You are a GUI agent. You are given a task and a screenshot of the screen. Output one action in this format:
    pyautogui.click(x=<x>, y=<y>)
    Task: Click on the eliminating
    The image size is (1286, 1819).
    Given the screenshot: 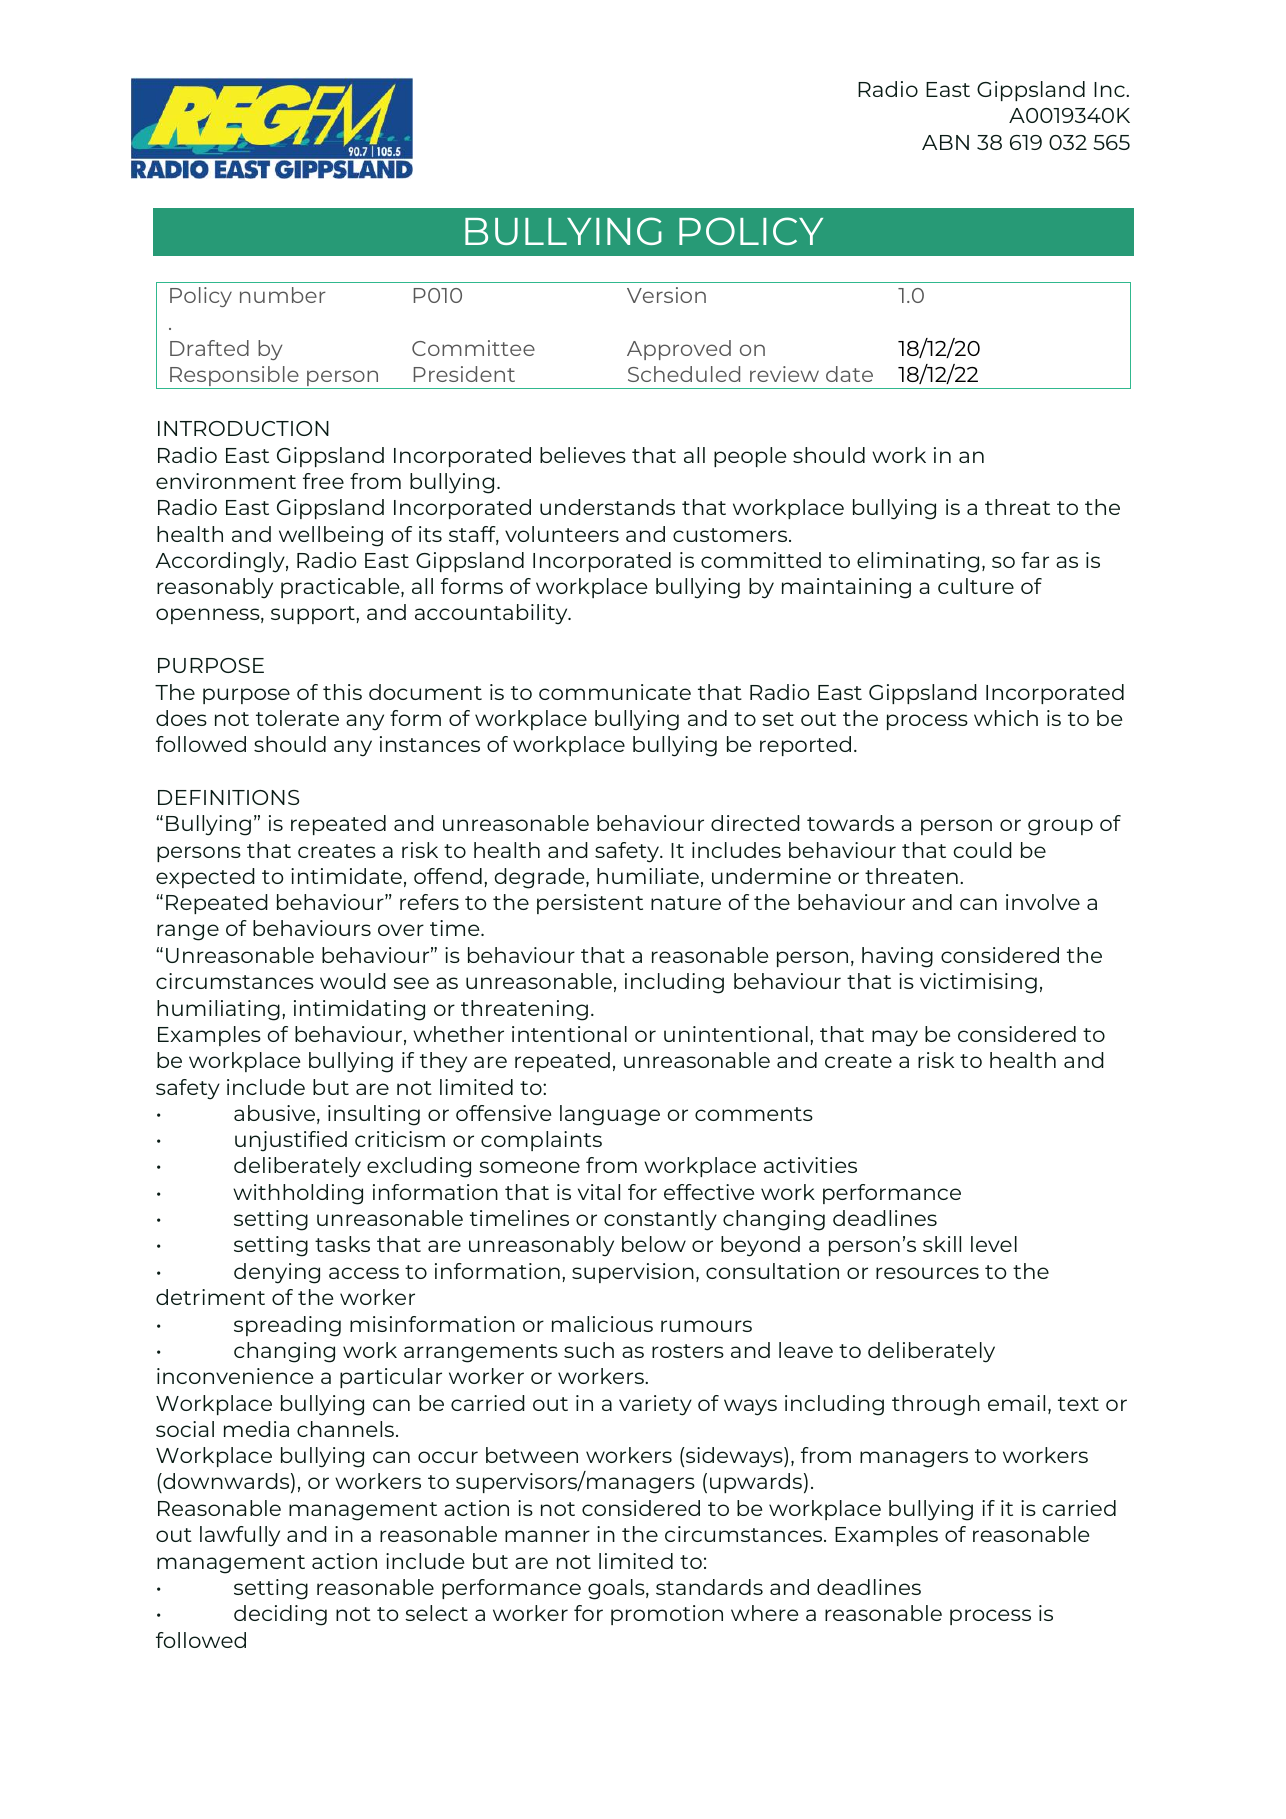 What is the action you would take?
    pyautogui.click(x=918, y=562)
